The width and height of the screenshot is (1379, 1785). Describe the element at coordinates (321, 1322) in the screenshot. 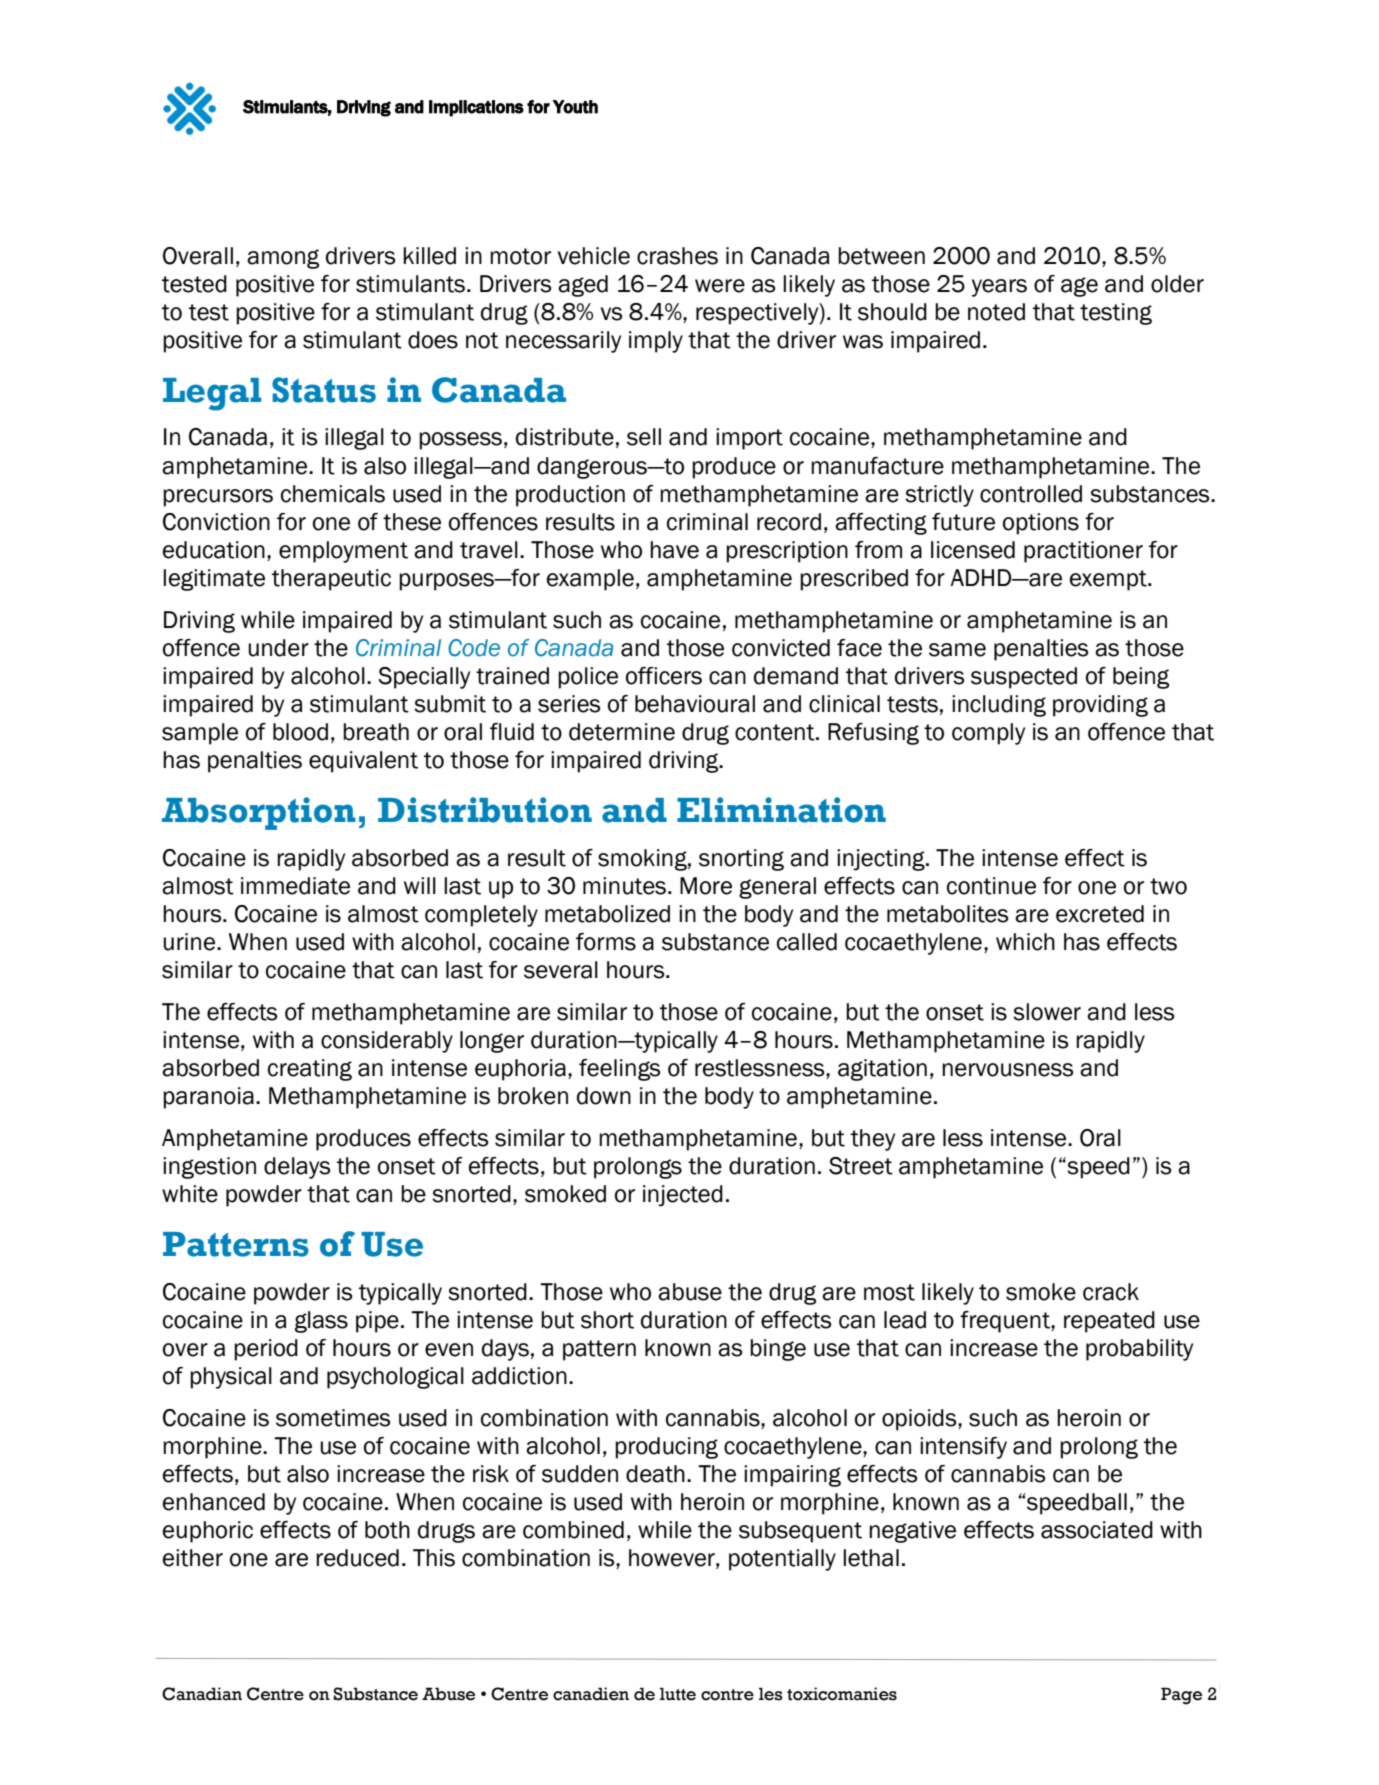

I see `glass` at that location.
